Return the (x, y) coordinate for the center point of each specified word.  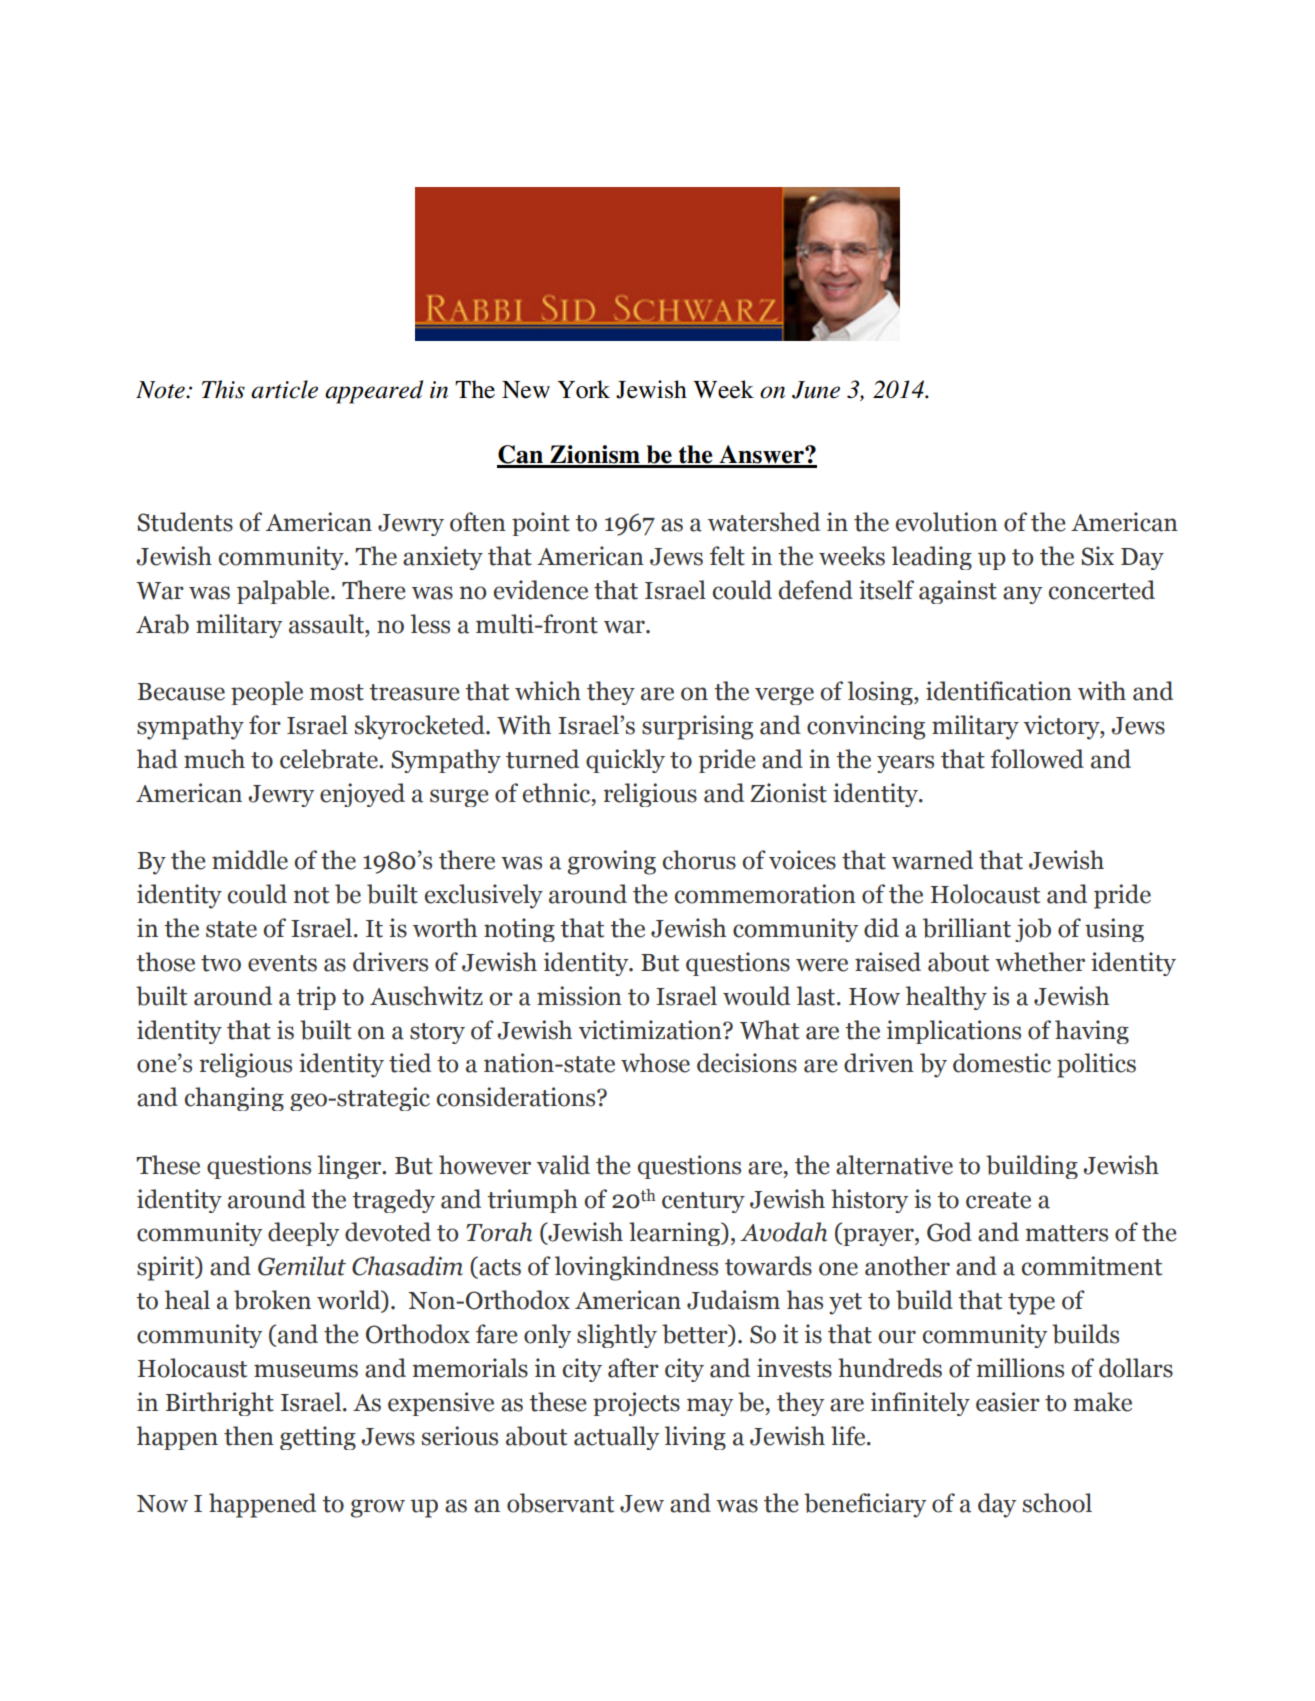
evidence (541, 590)
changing (234, 1099)
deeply (303, 1234)
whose (655, 1063)
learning (675, 1234)
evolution (947, 522)
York (583, 389)
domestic (1002, 1063)
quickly (625, 761)
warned (932, 860)
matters (1066, 1233)
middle (250, 860)
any (1022, 595)
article (284, 389)
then (249, 1436)
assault (328, 624)
